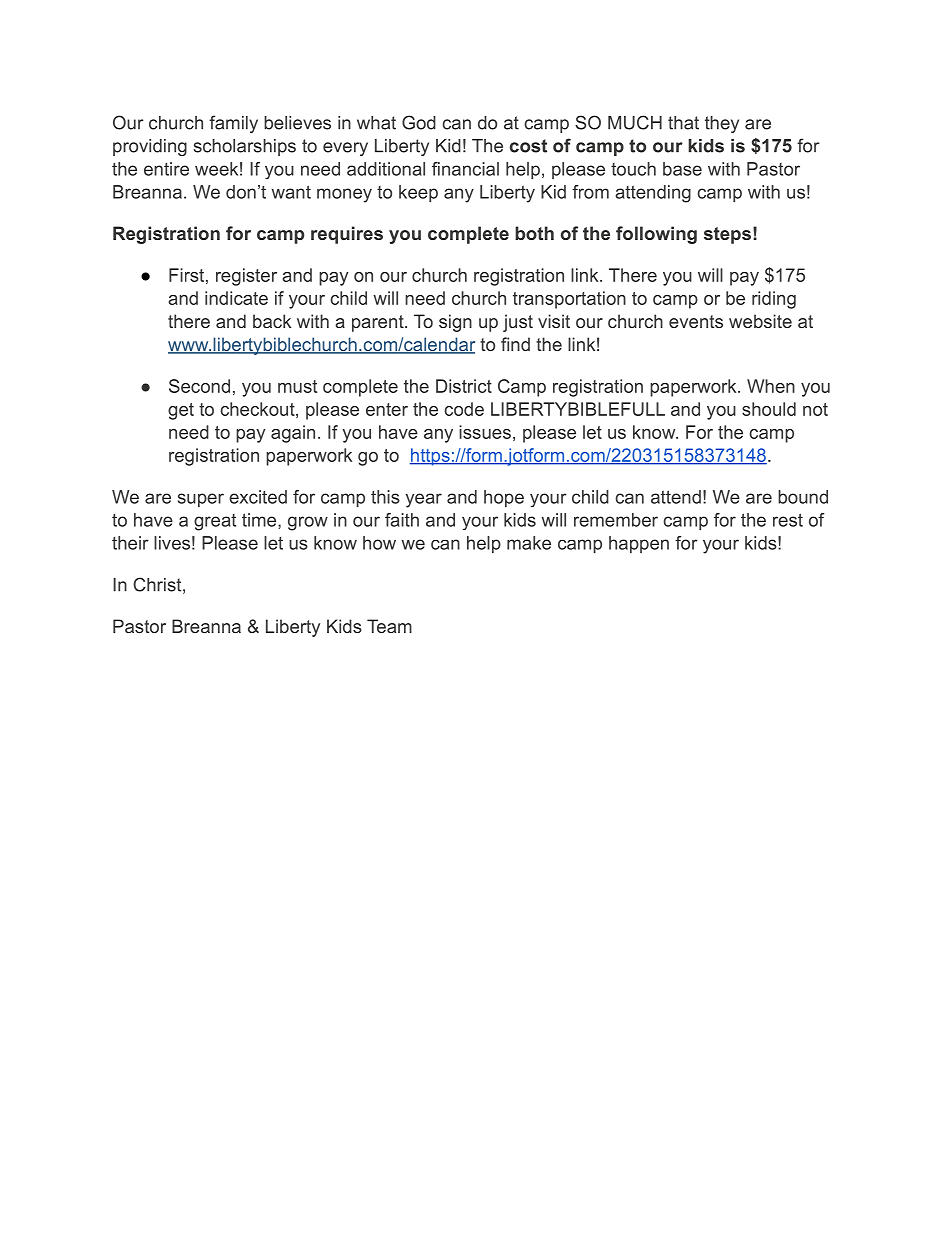 The height and width of the screenshot is (1233, 952). Describe the element at coordinates (245, 147) in the screenshot. I see `scholarships` at that location.
